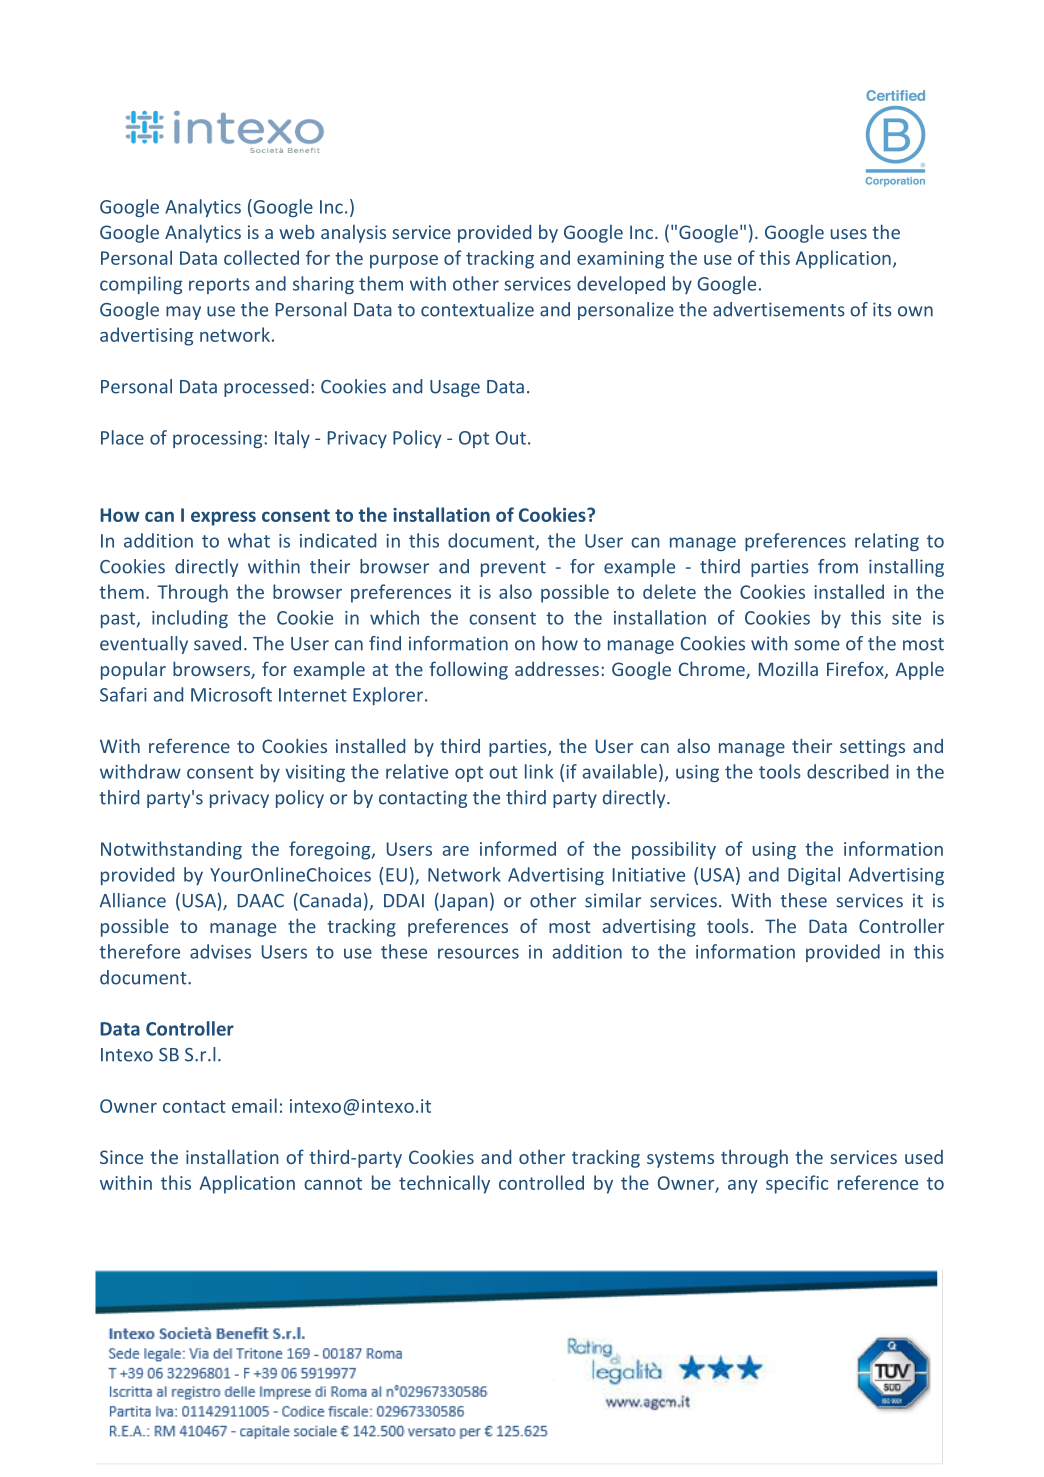 The width and height of the document is (1044, 1477). Describe the element at coordinates (231, 694) in the document. I see `Microsoft` at that location.
